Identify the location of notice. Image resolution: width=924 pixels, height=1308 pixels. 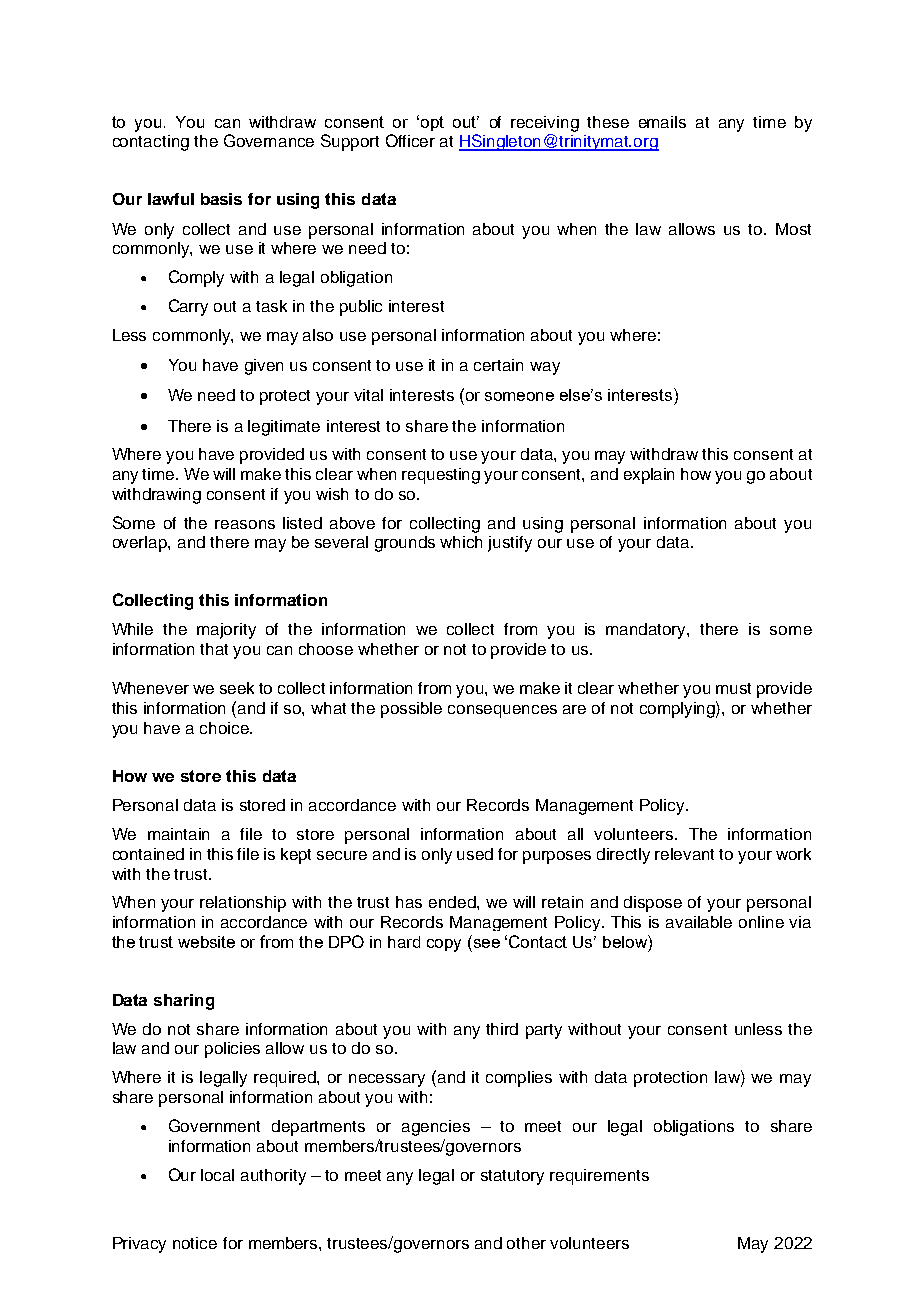
(195, 1243).
